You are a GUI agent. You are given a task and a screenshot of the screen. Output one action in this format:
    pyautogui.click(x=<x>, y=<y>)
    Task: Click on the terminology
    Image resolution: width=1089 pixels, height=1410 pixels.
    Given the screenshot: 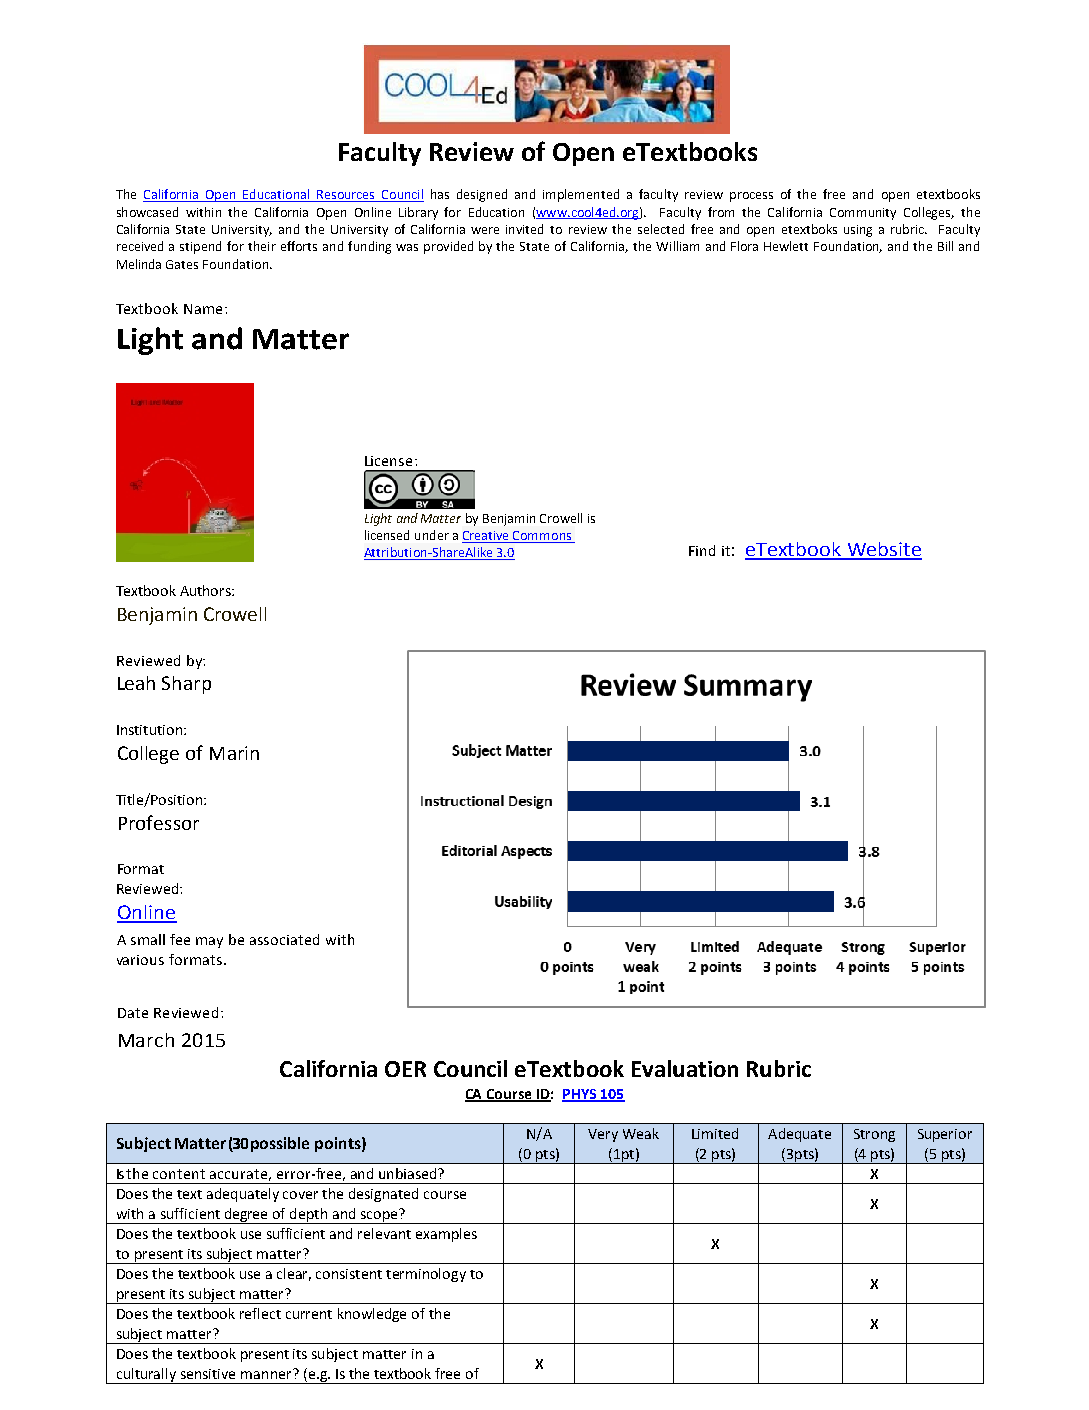 What is the action you would take?
    pyautogui.click(x=426, y=1275)
